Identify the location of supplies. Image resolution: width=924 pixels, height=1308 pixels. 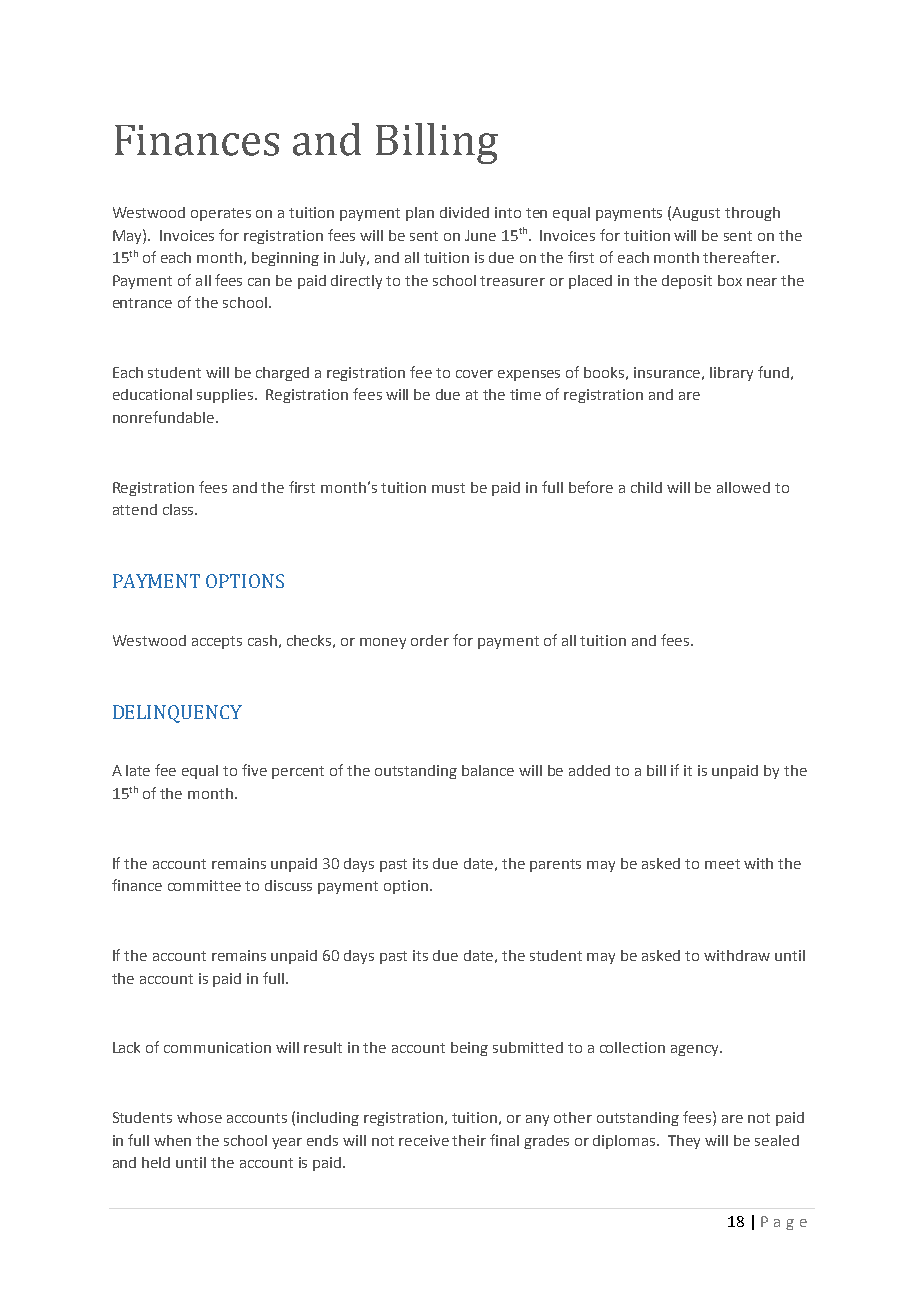
(226, 396).
